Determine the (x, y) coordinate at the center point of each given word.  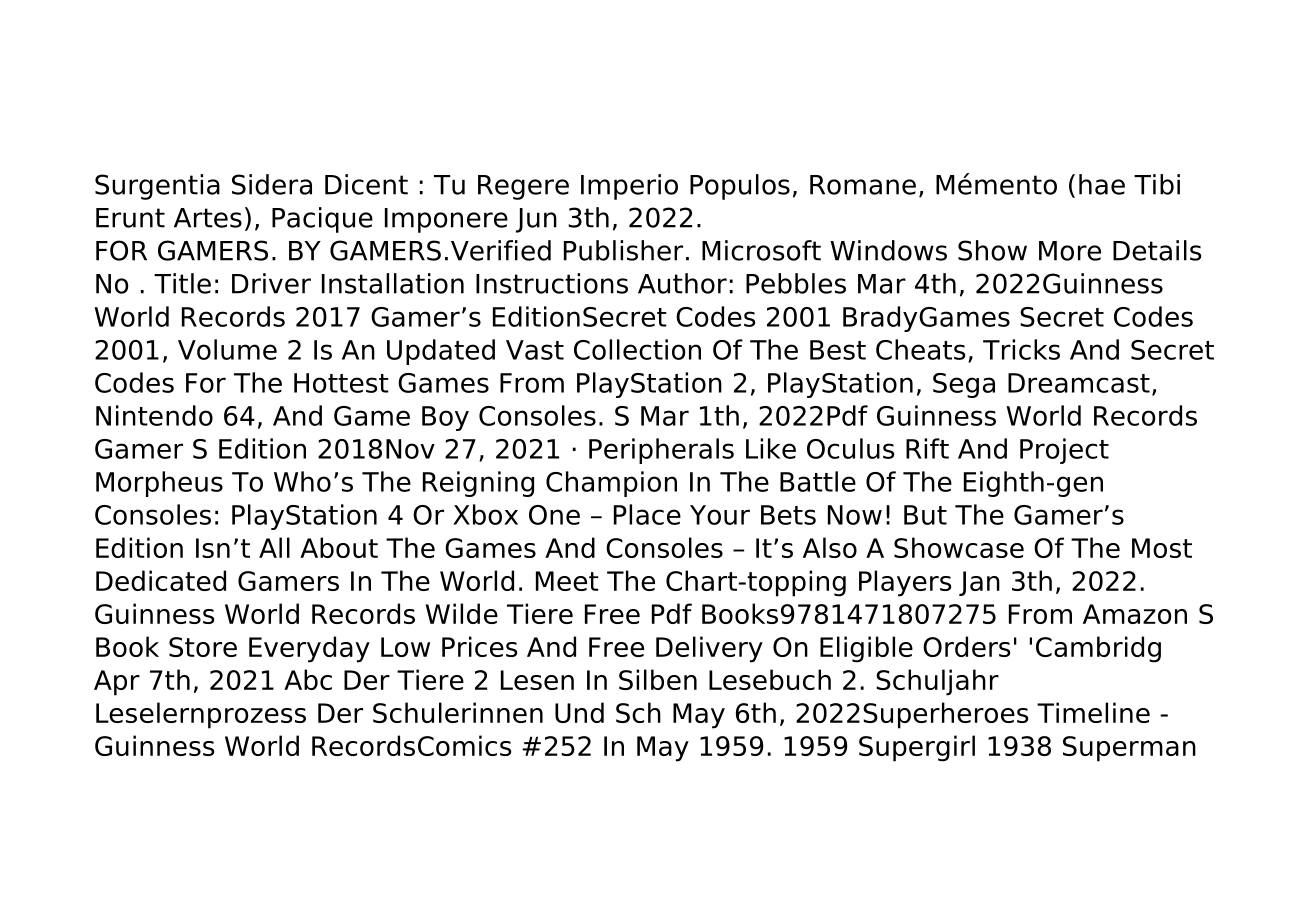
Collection (637, 349)
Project (1064, 451)
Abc (308, 679)
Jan (979, 583)
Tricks (1021, 349)
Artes (208, 218)
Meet (567, 581)
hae (1102, 184)
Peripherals (661, 451)
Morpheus (159, 484)
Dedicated (161, 580)
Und (579, 712)
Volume (227, 349)
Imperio (629, 187)
